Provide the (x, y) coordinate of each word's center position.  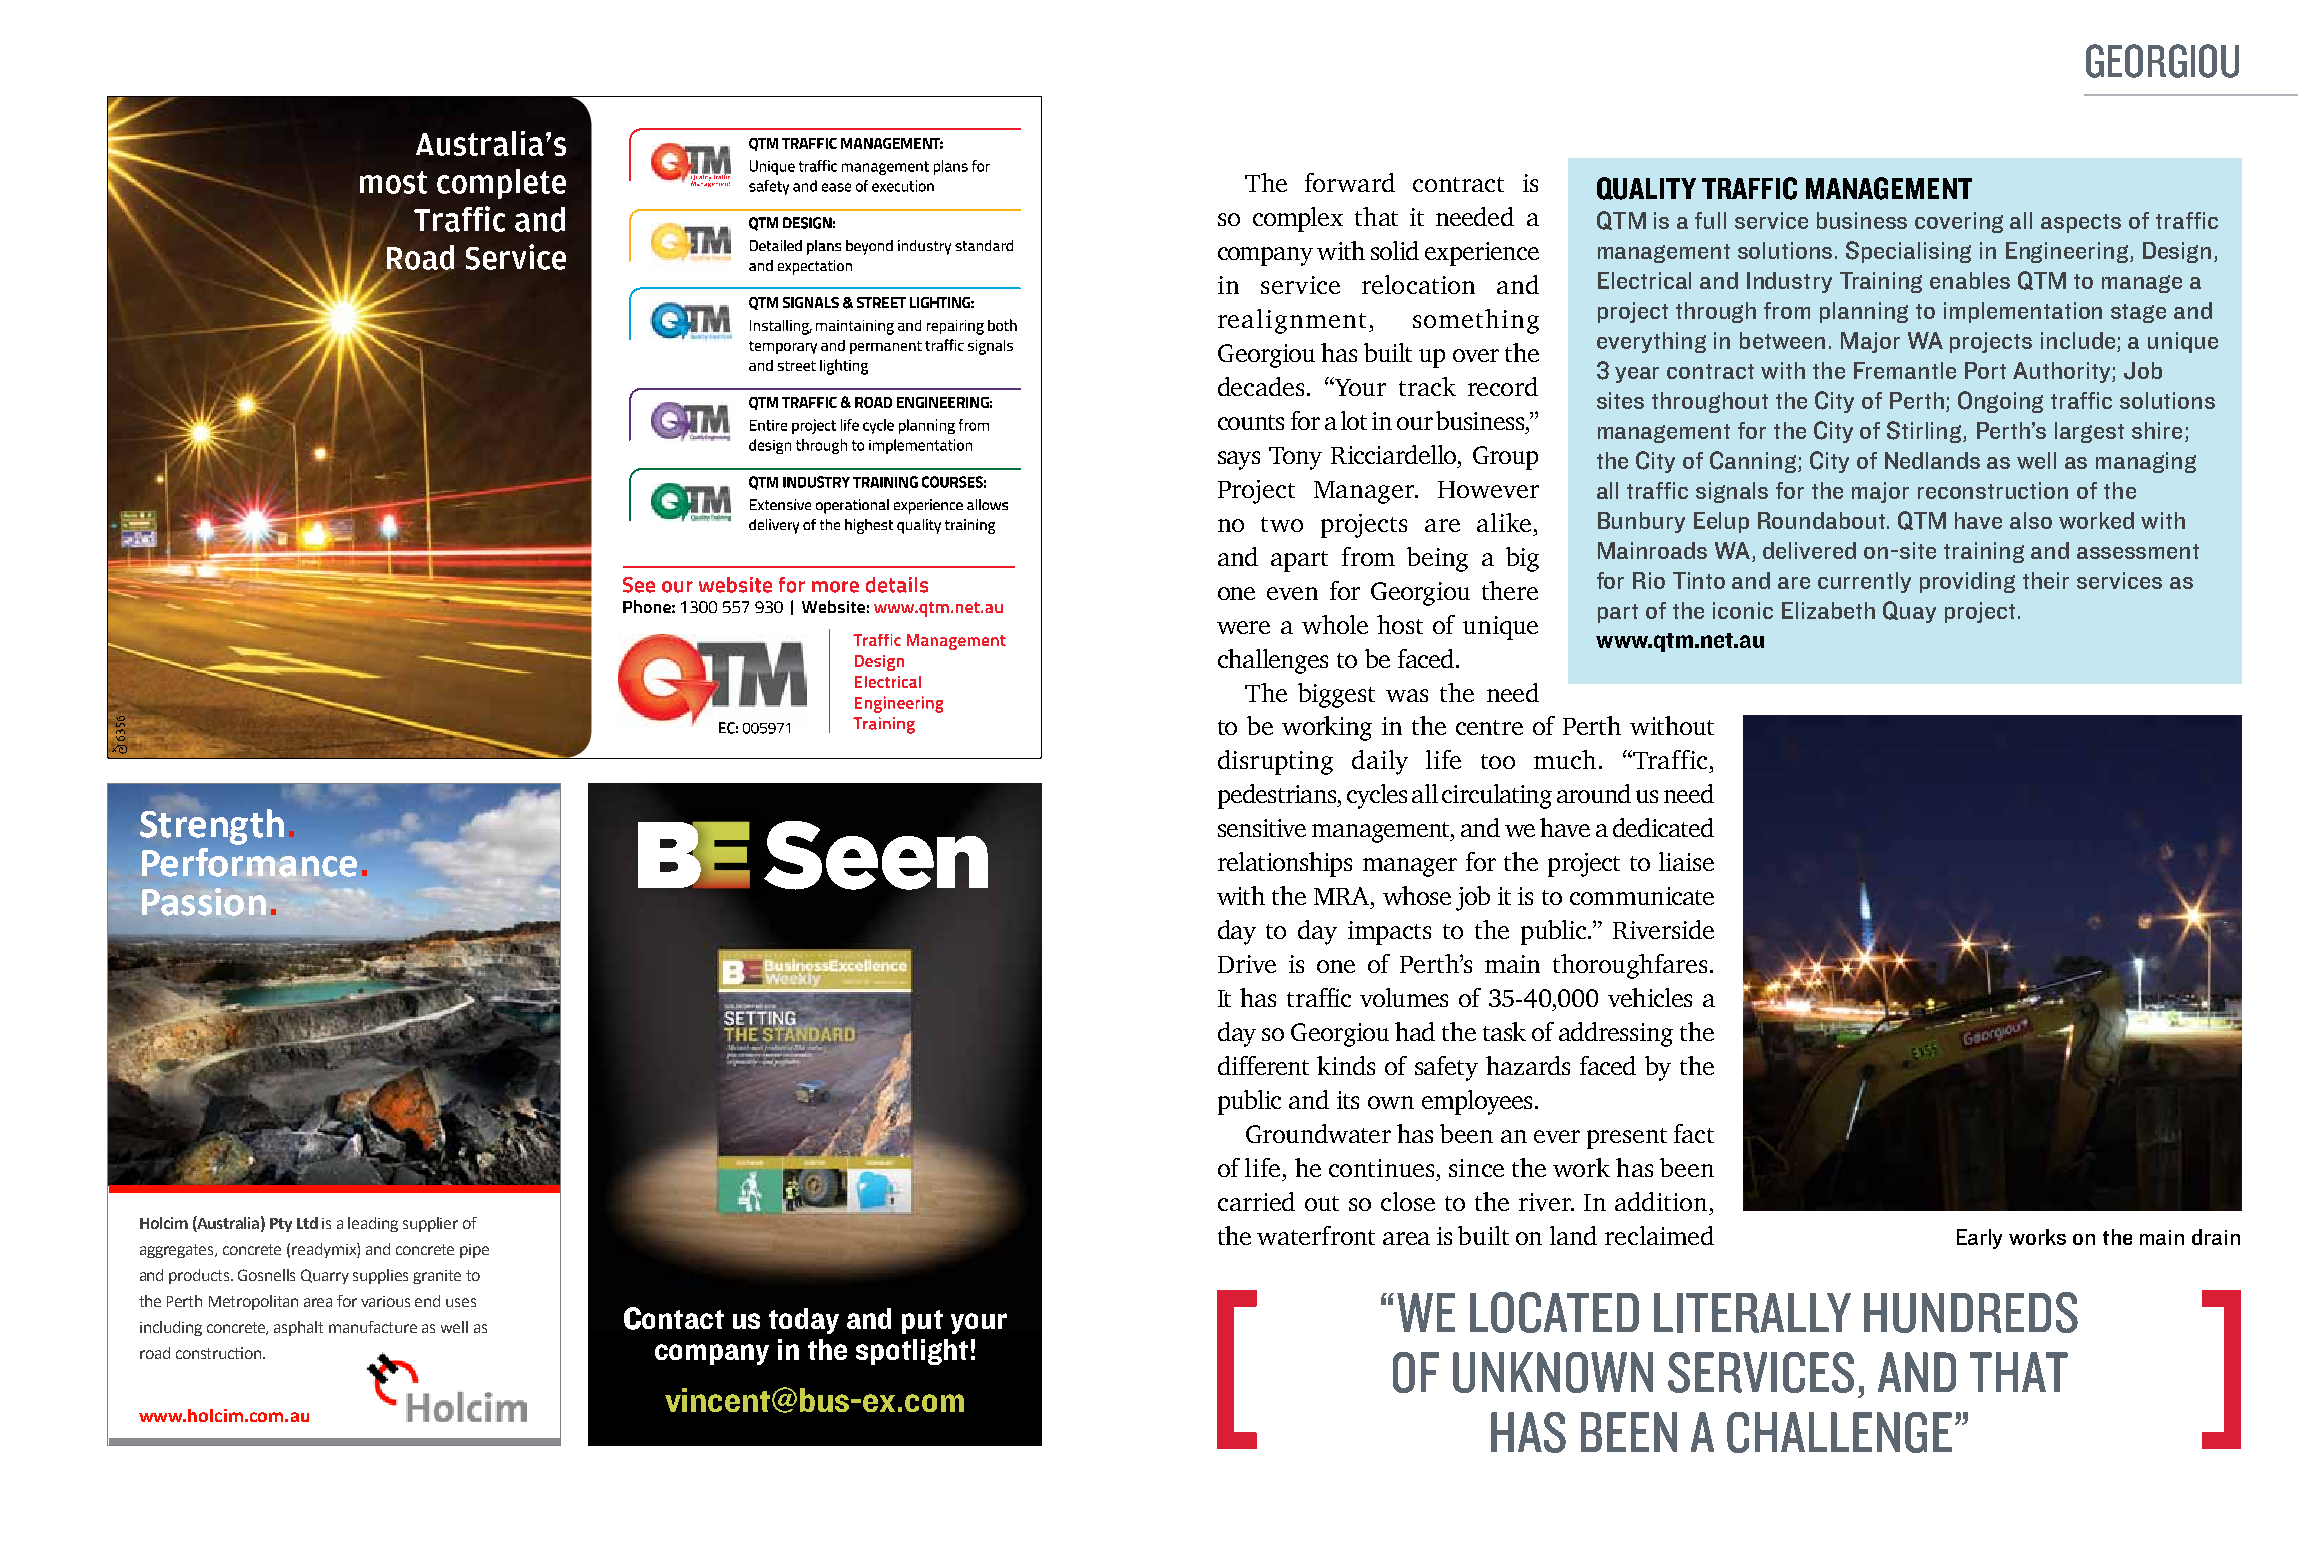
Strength (212, 827)
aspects (2081, 223)
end (427, 1301)
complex (1298, 219)
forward (1350, 182)
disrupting (1275, 762)
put (922, 1322)
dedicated (1663, 827)
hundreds (1971, 1312)
